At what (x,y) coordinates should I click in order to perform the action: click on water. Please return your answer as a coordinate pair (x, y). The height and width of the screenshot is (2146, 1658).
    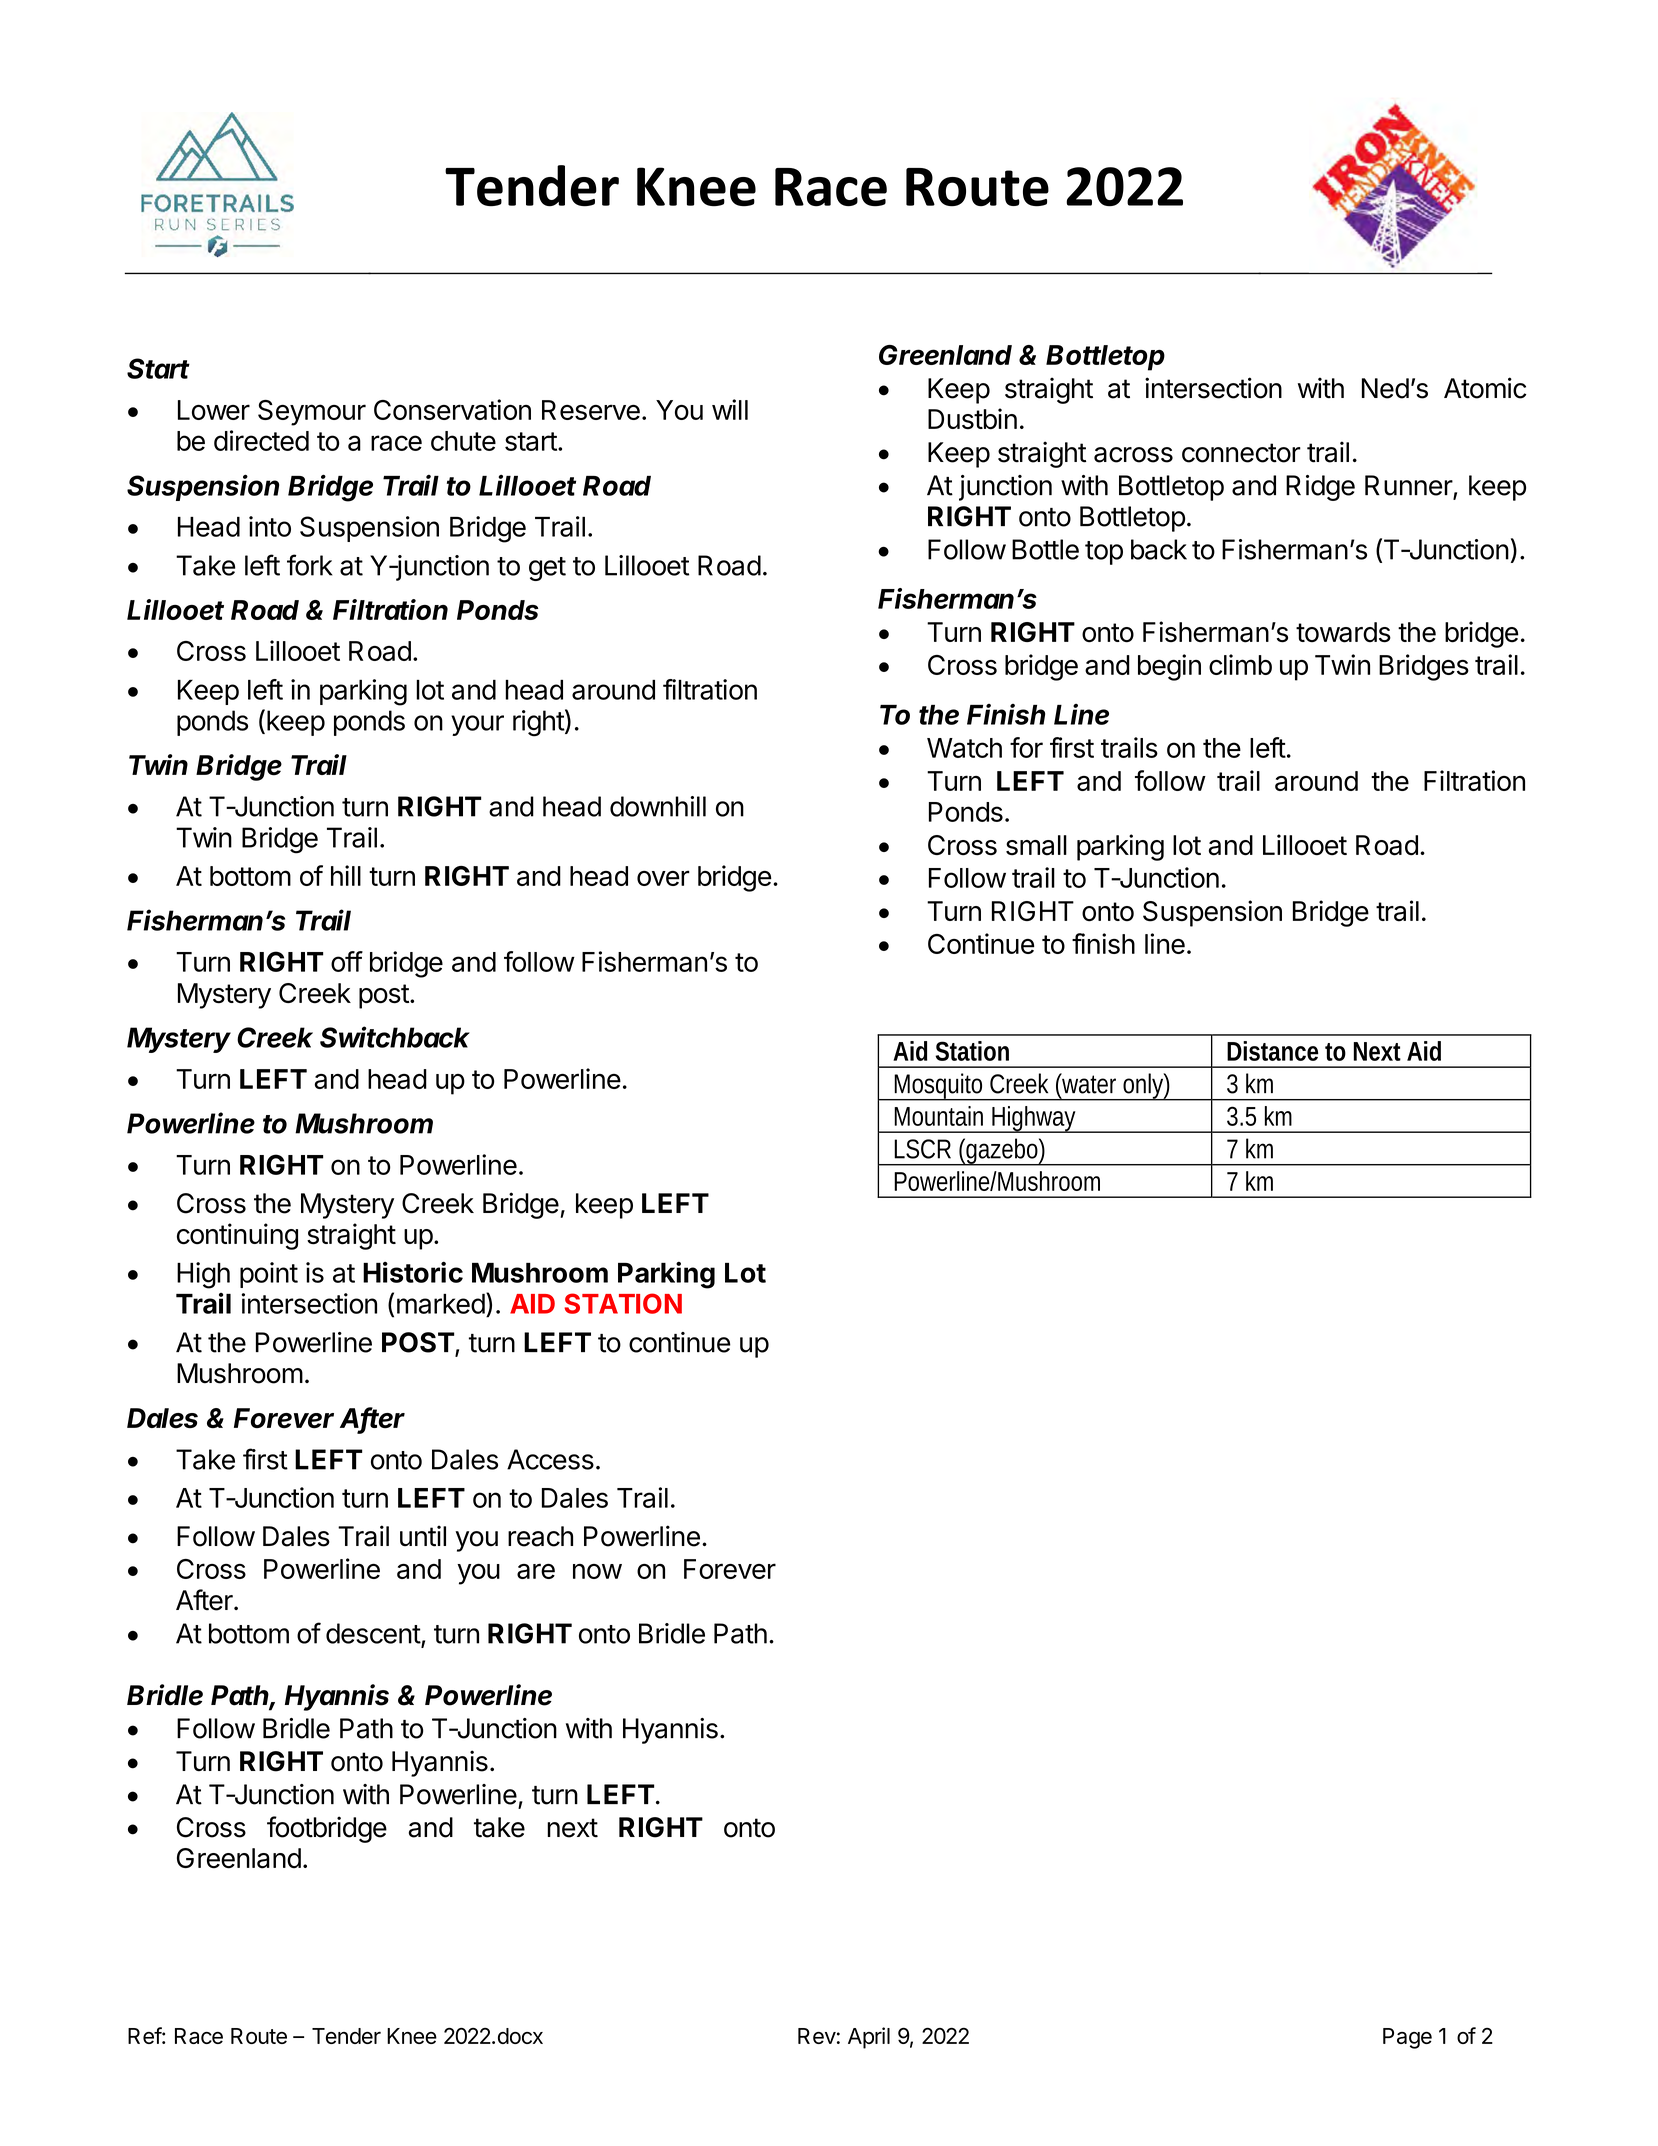
    Looking at the image, I should click on (1088, 1083).
